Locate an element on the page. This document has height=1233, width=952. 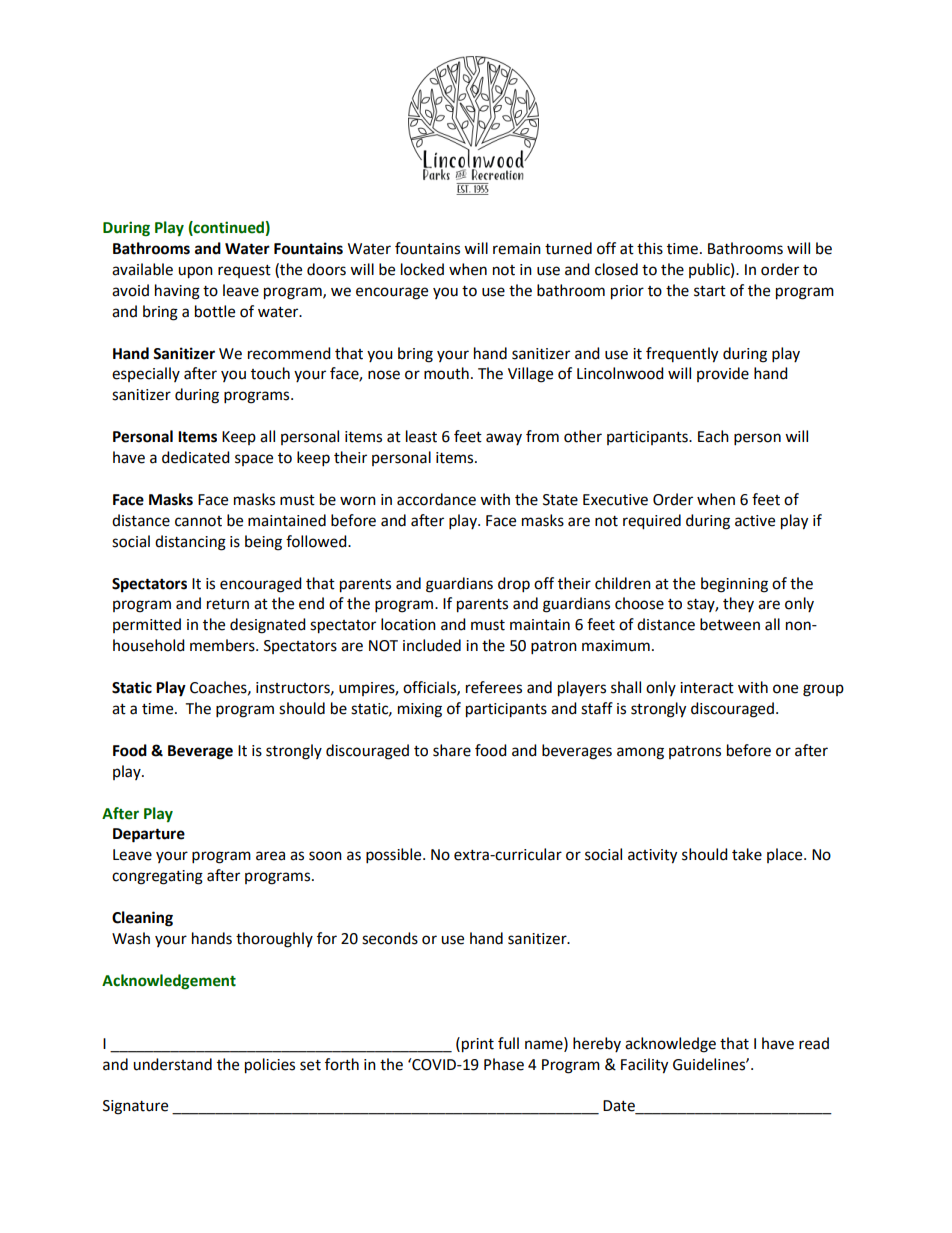
understand is located at coordinates (172, 1064).
